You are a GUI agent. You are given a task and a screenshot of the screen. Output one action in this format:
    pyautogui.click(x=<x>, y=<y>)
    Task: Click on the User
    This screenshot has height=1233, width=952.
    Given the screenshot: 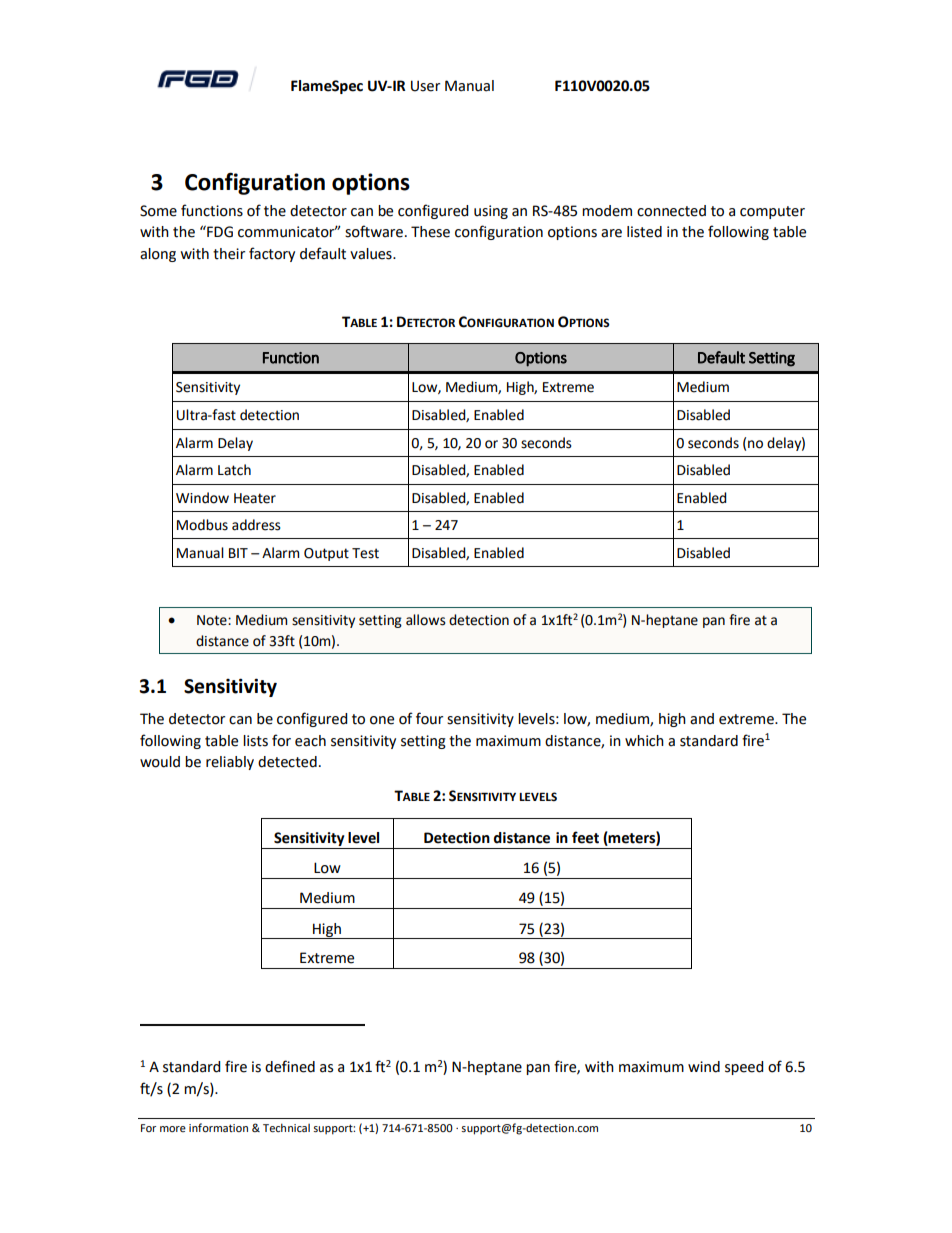 What is the action you would take?
    pyautogui.click(x=425, y=86)
